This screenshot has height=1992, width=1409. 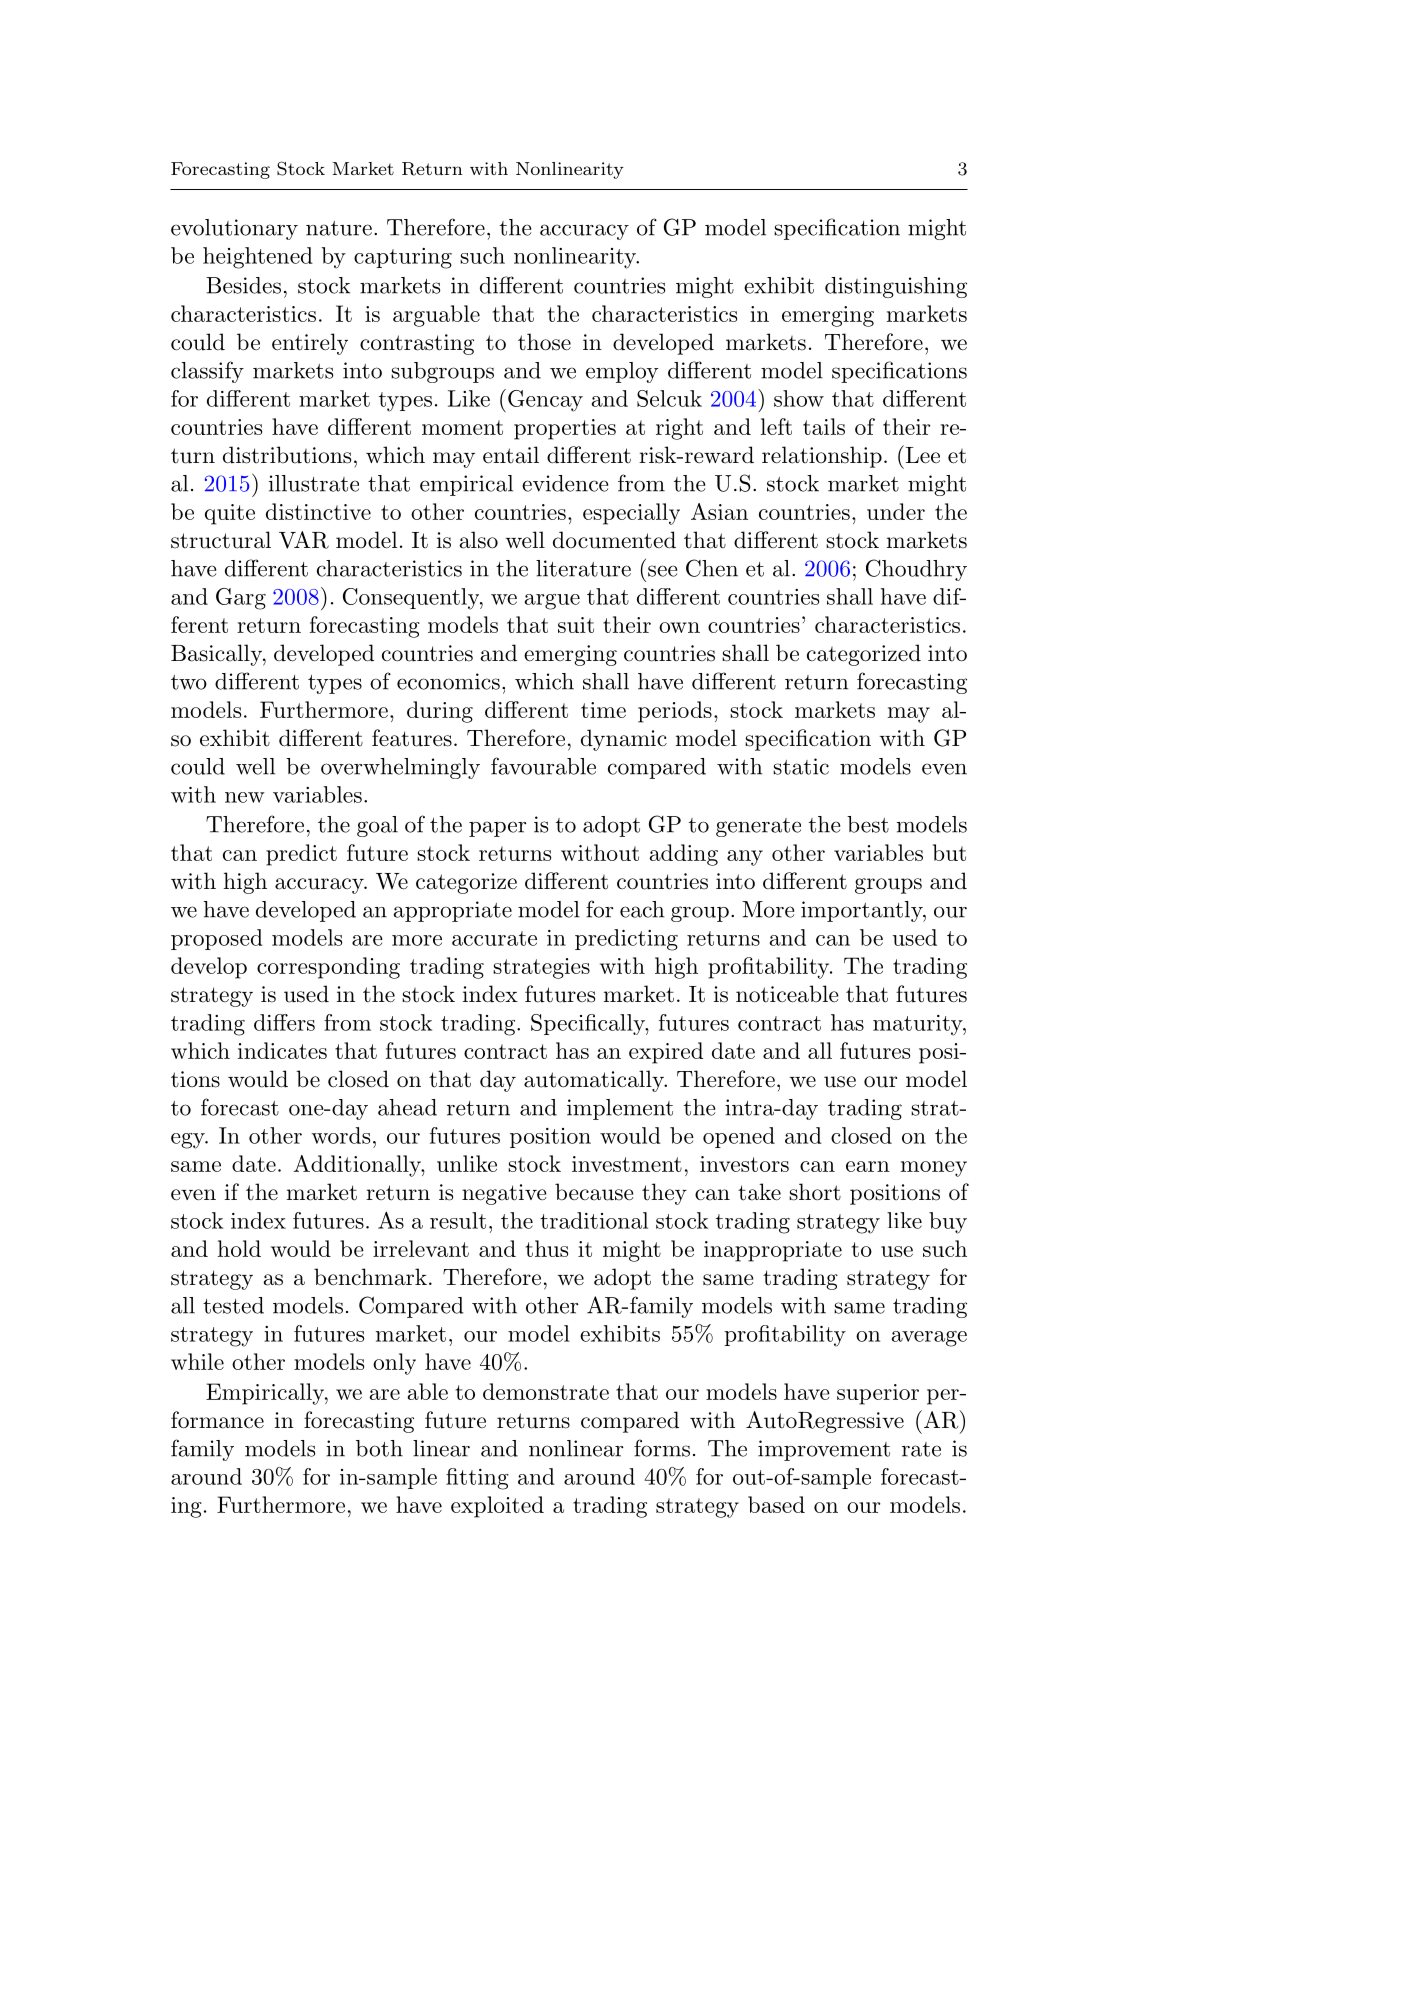 I want to click on structural, so click(x=221, y=540).
